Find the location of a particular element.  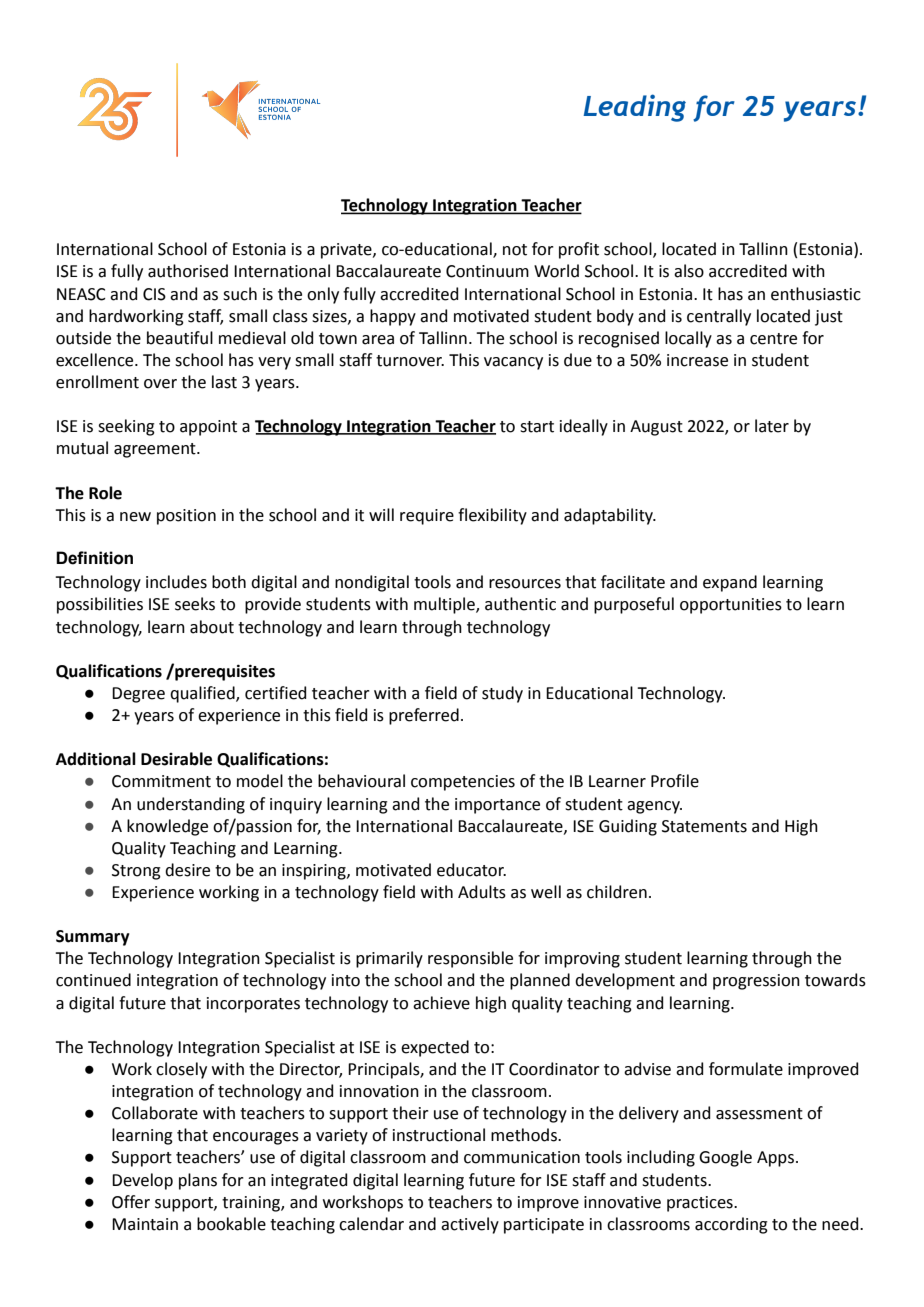

not is located at coordinates (515, 250).
